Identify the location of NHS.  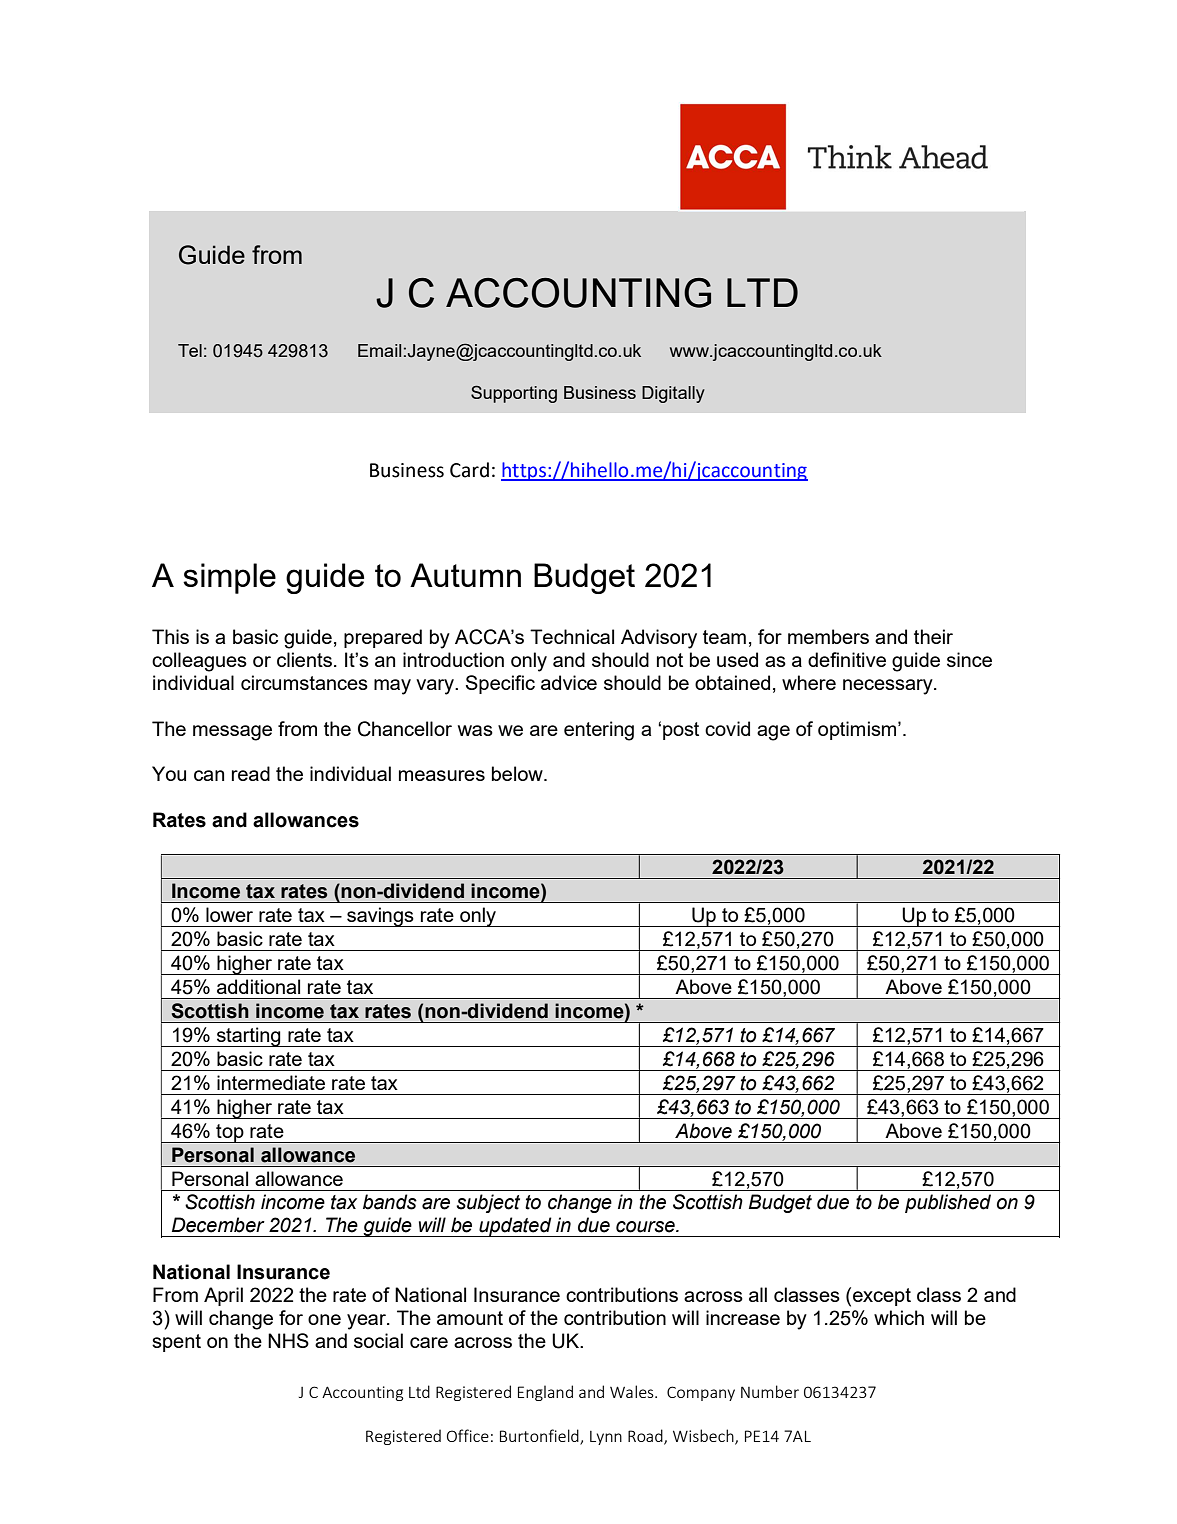
(288, 1340).
